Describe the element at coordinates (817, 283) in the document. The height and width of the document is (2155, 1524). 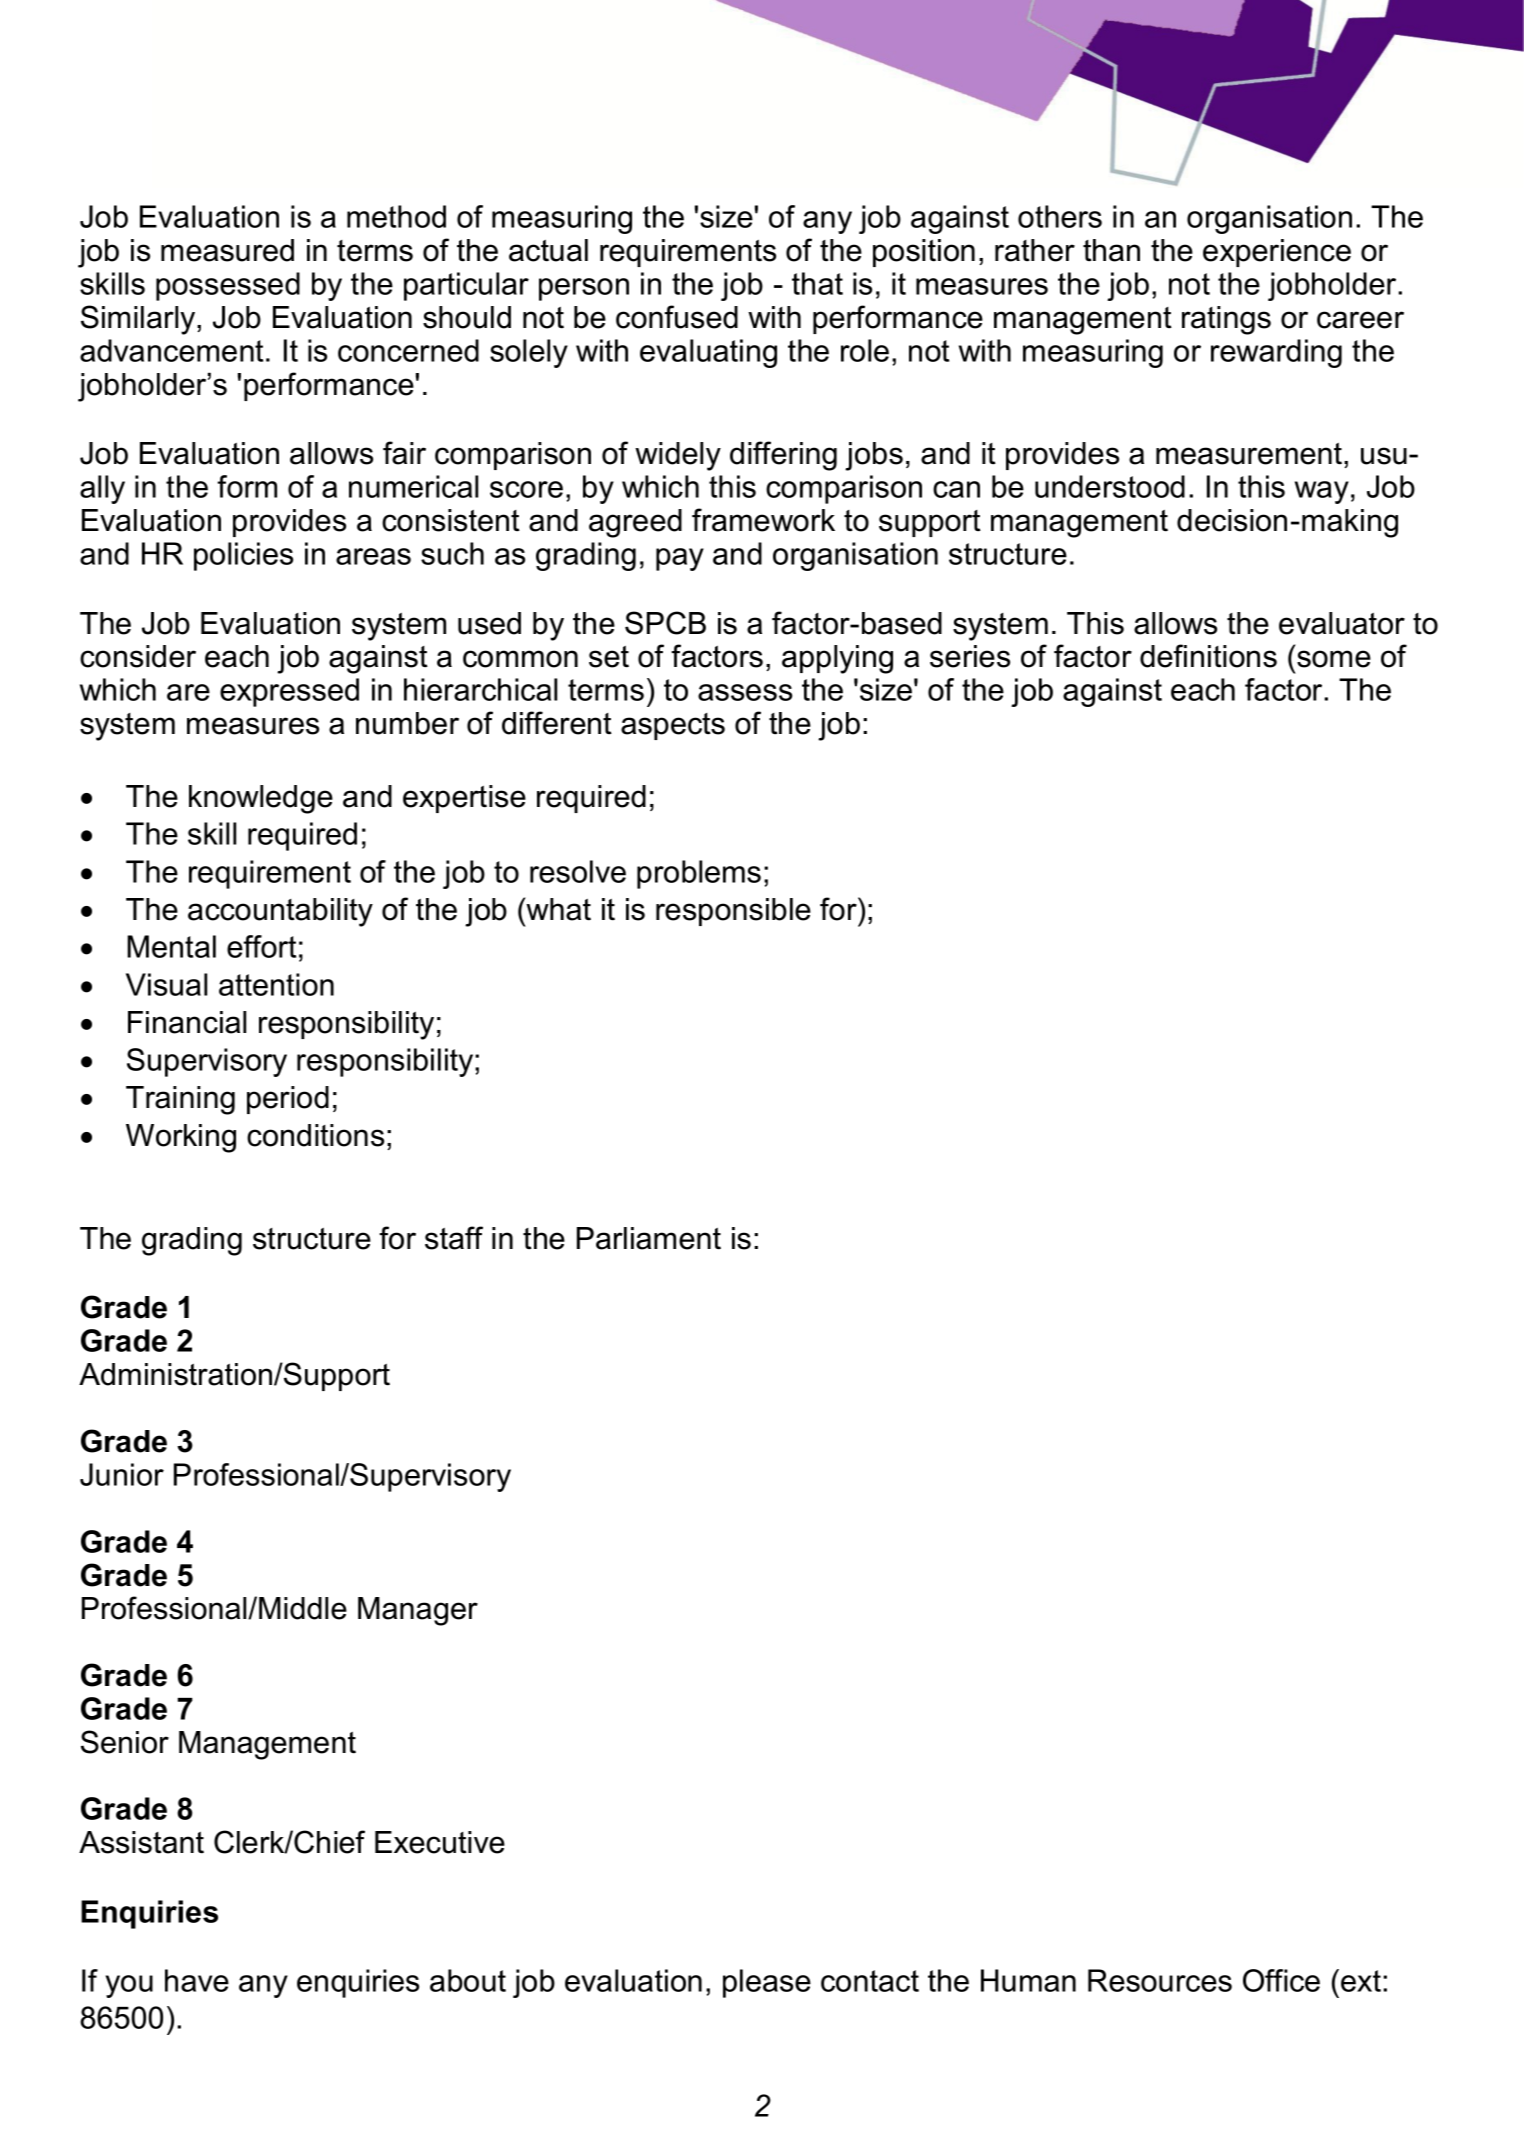
I see `that` at that location.
